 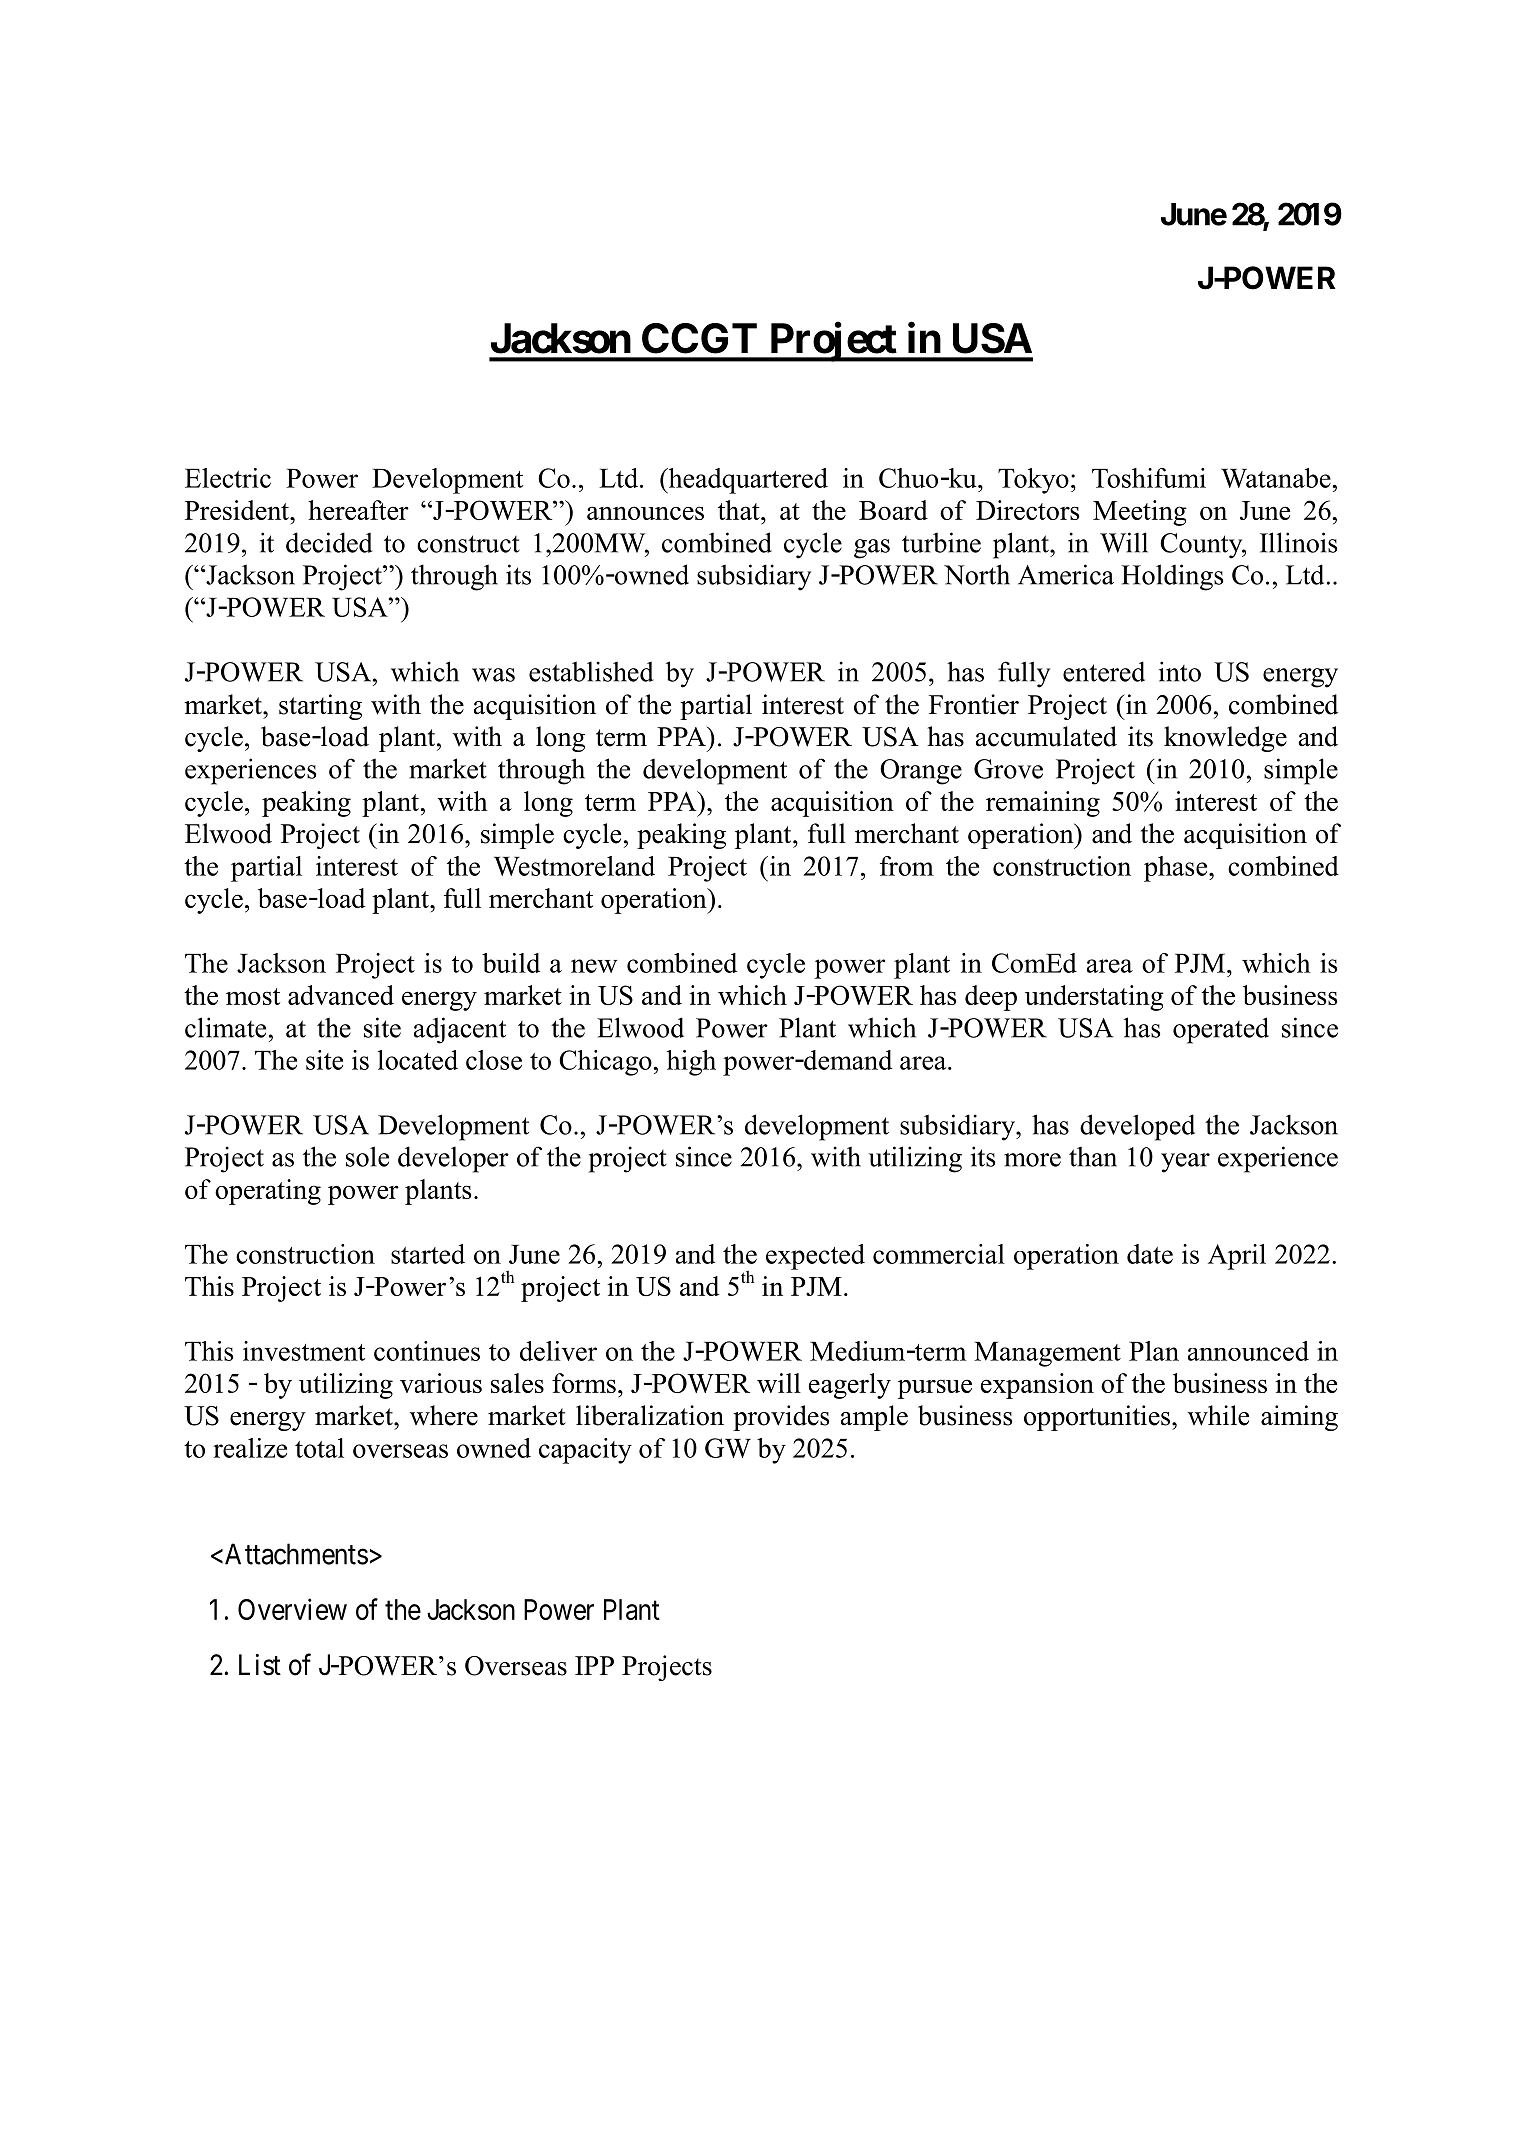 I want to click on from, so click(x=907, y=866).
